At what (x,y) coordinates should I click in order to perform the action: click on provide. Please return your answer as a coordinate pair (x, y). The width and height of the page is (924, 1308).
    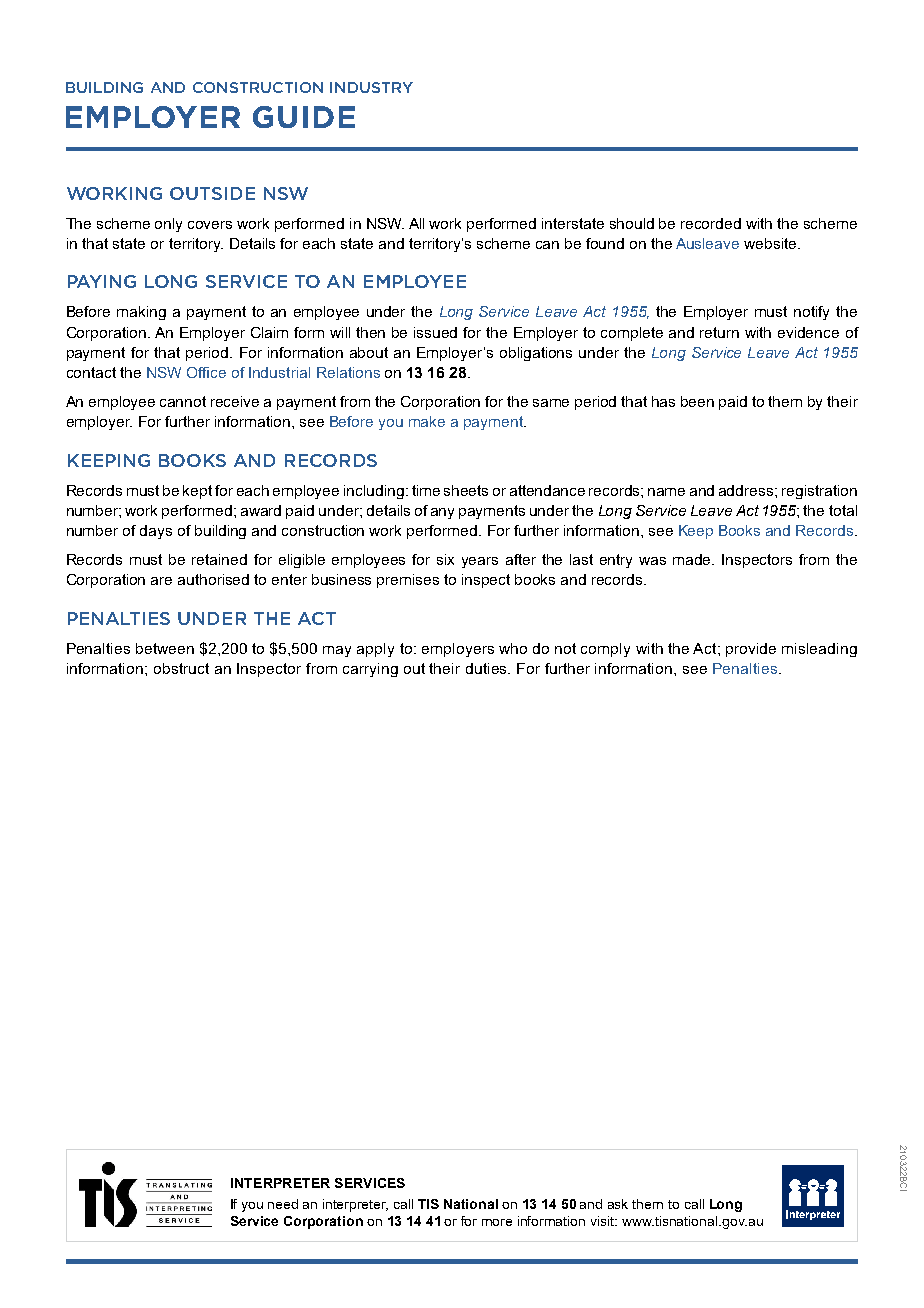
    Looking at the image, I should click on (751, 650).
